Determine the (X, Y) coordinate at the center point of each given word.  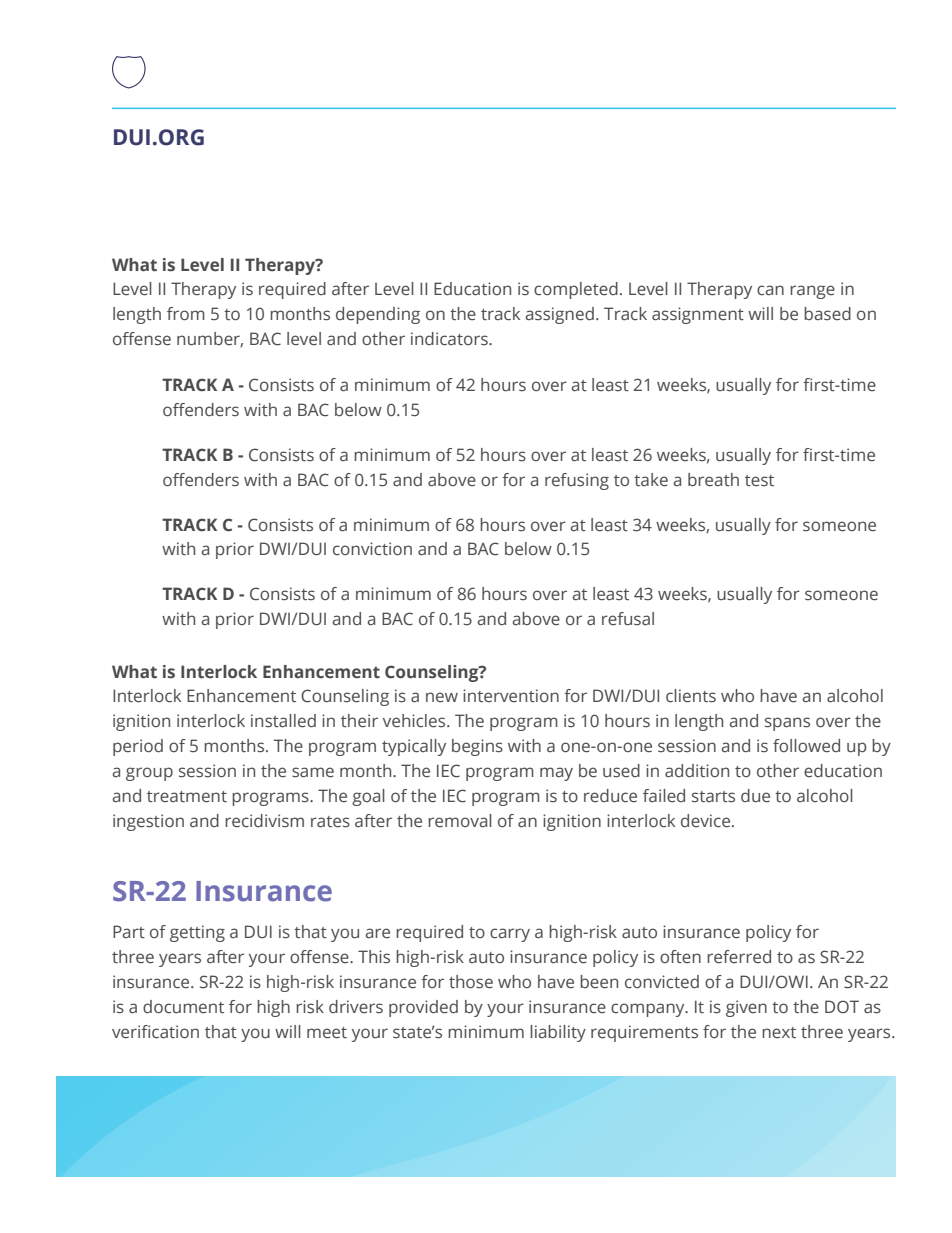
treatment (187, 797)
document (183, 1007)
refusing (577, 481)
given (746, 1008)
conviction (372, 548)
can (770, 290)
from (186, 313)
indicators (450, 339)
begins (477, 747)
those (471, 982)
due (755, 795)
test (759, 481)
